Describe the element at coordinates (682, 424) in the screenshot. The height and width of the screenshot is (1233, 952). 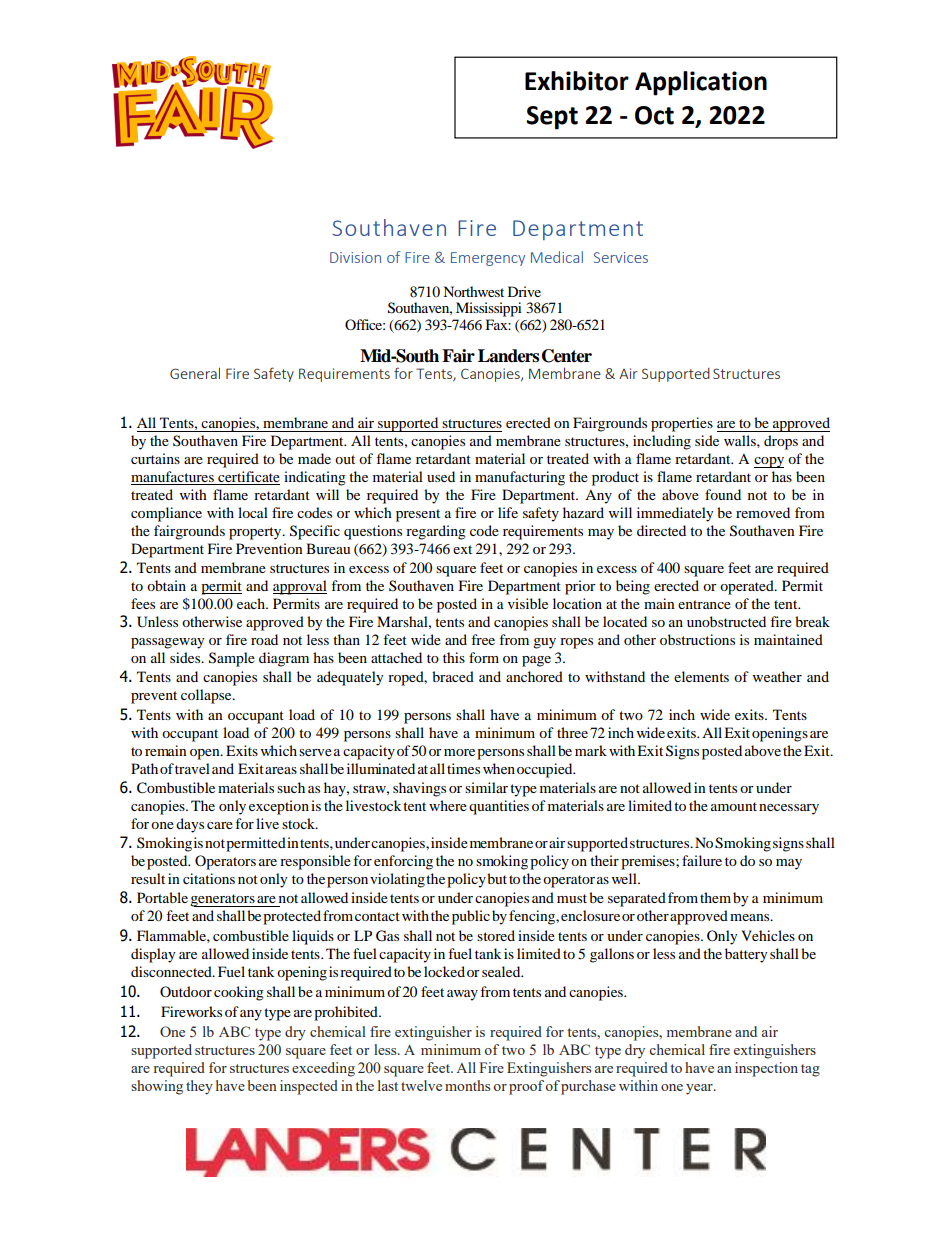
I see `properties` at that location.
